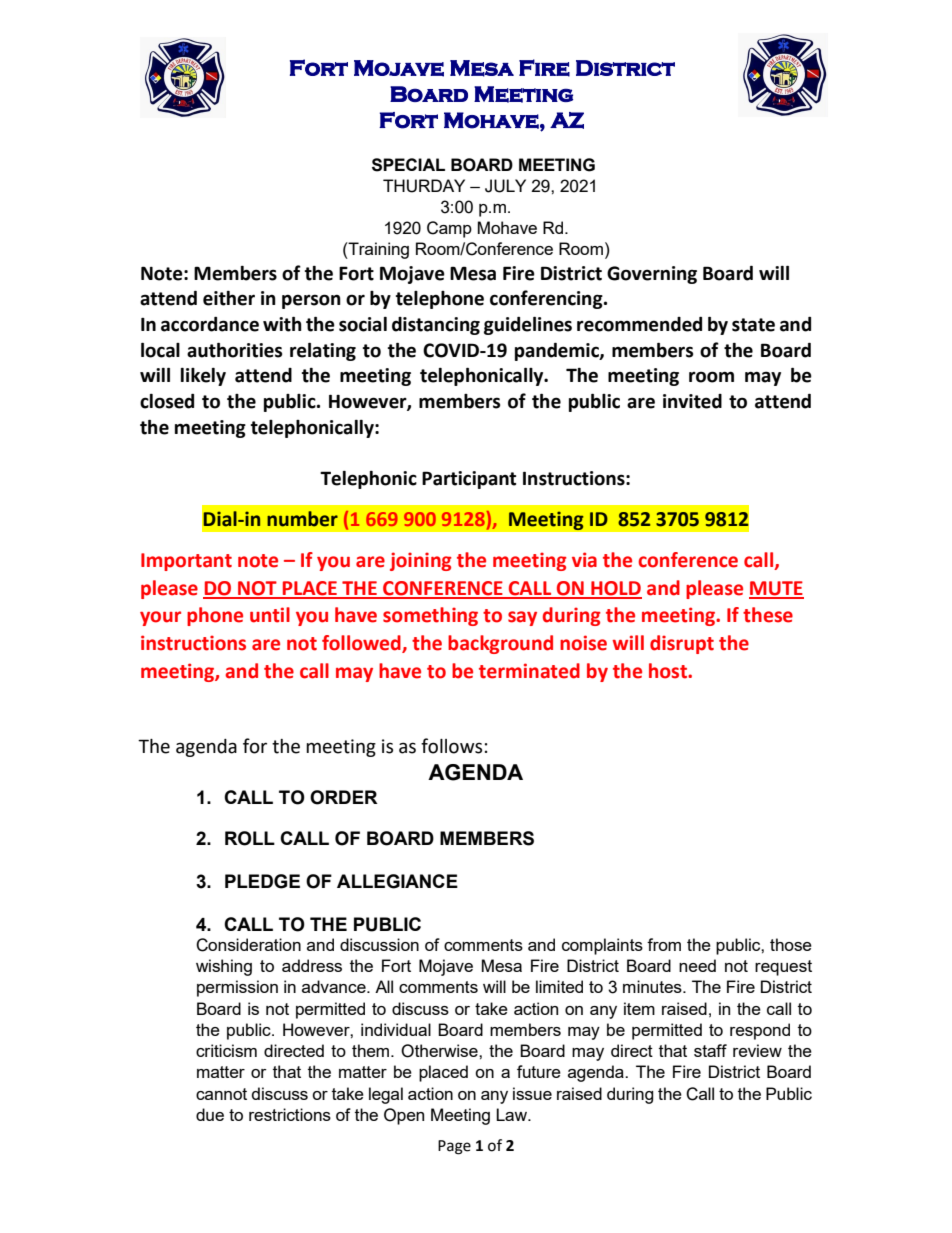  What do you see at coordinates (203, 377) in the page?
I see `likely` at bounding box center [203, 377].
